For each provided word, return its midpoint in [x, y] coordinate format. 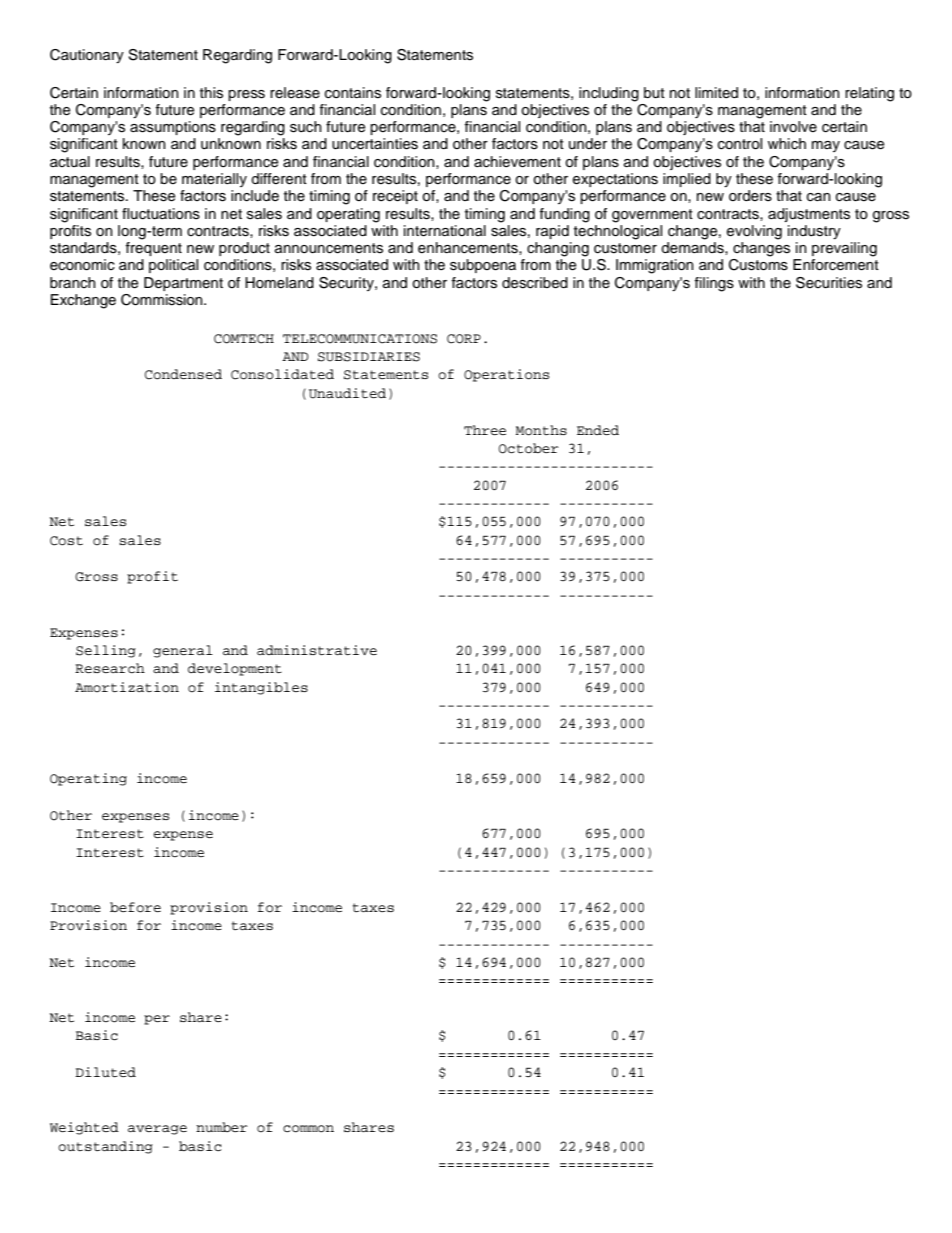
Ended [598, 430]
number [221, 1127]
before [135, 907]
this [211, 93]
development [235, 669]
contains [353, 93]
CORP [464, 339]
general [183, 651]
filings [714, 284]
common [308, 1129]
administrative [317, 650]
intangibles [261, 688]
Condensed [183, 374]
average [157, 1130]
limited [716, 93]
